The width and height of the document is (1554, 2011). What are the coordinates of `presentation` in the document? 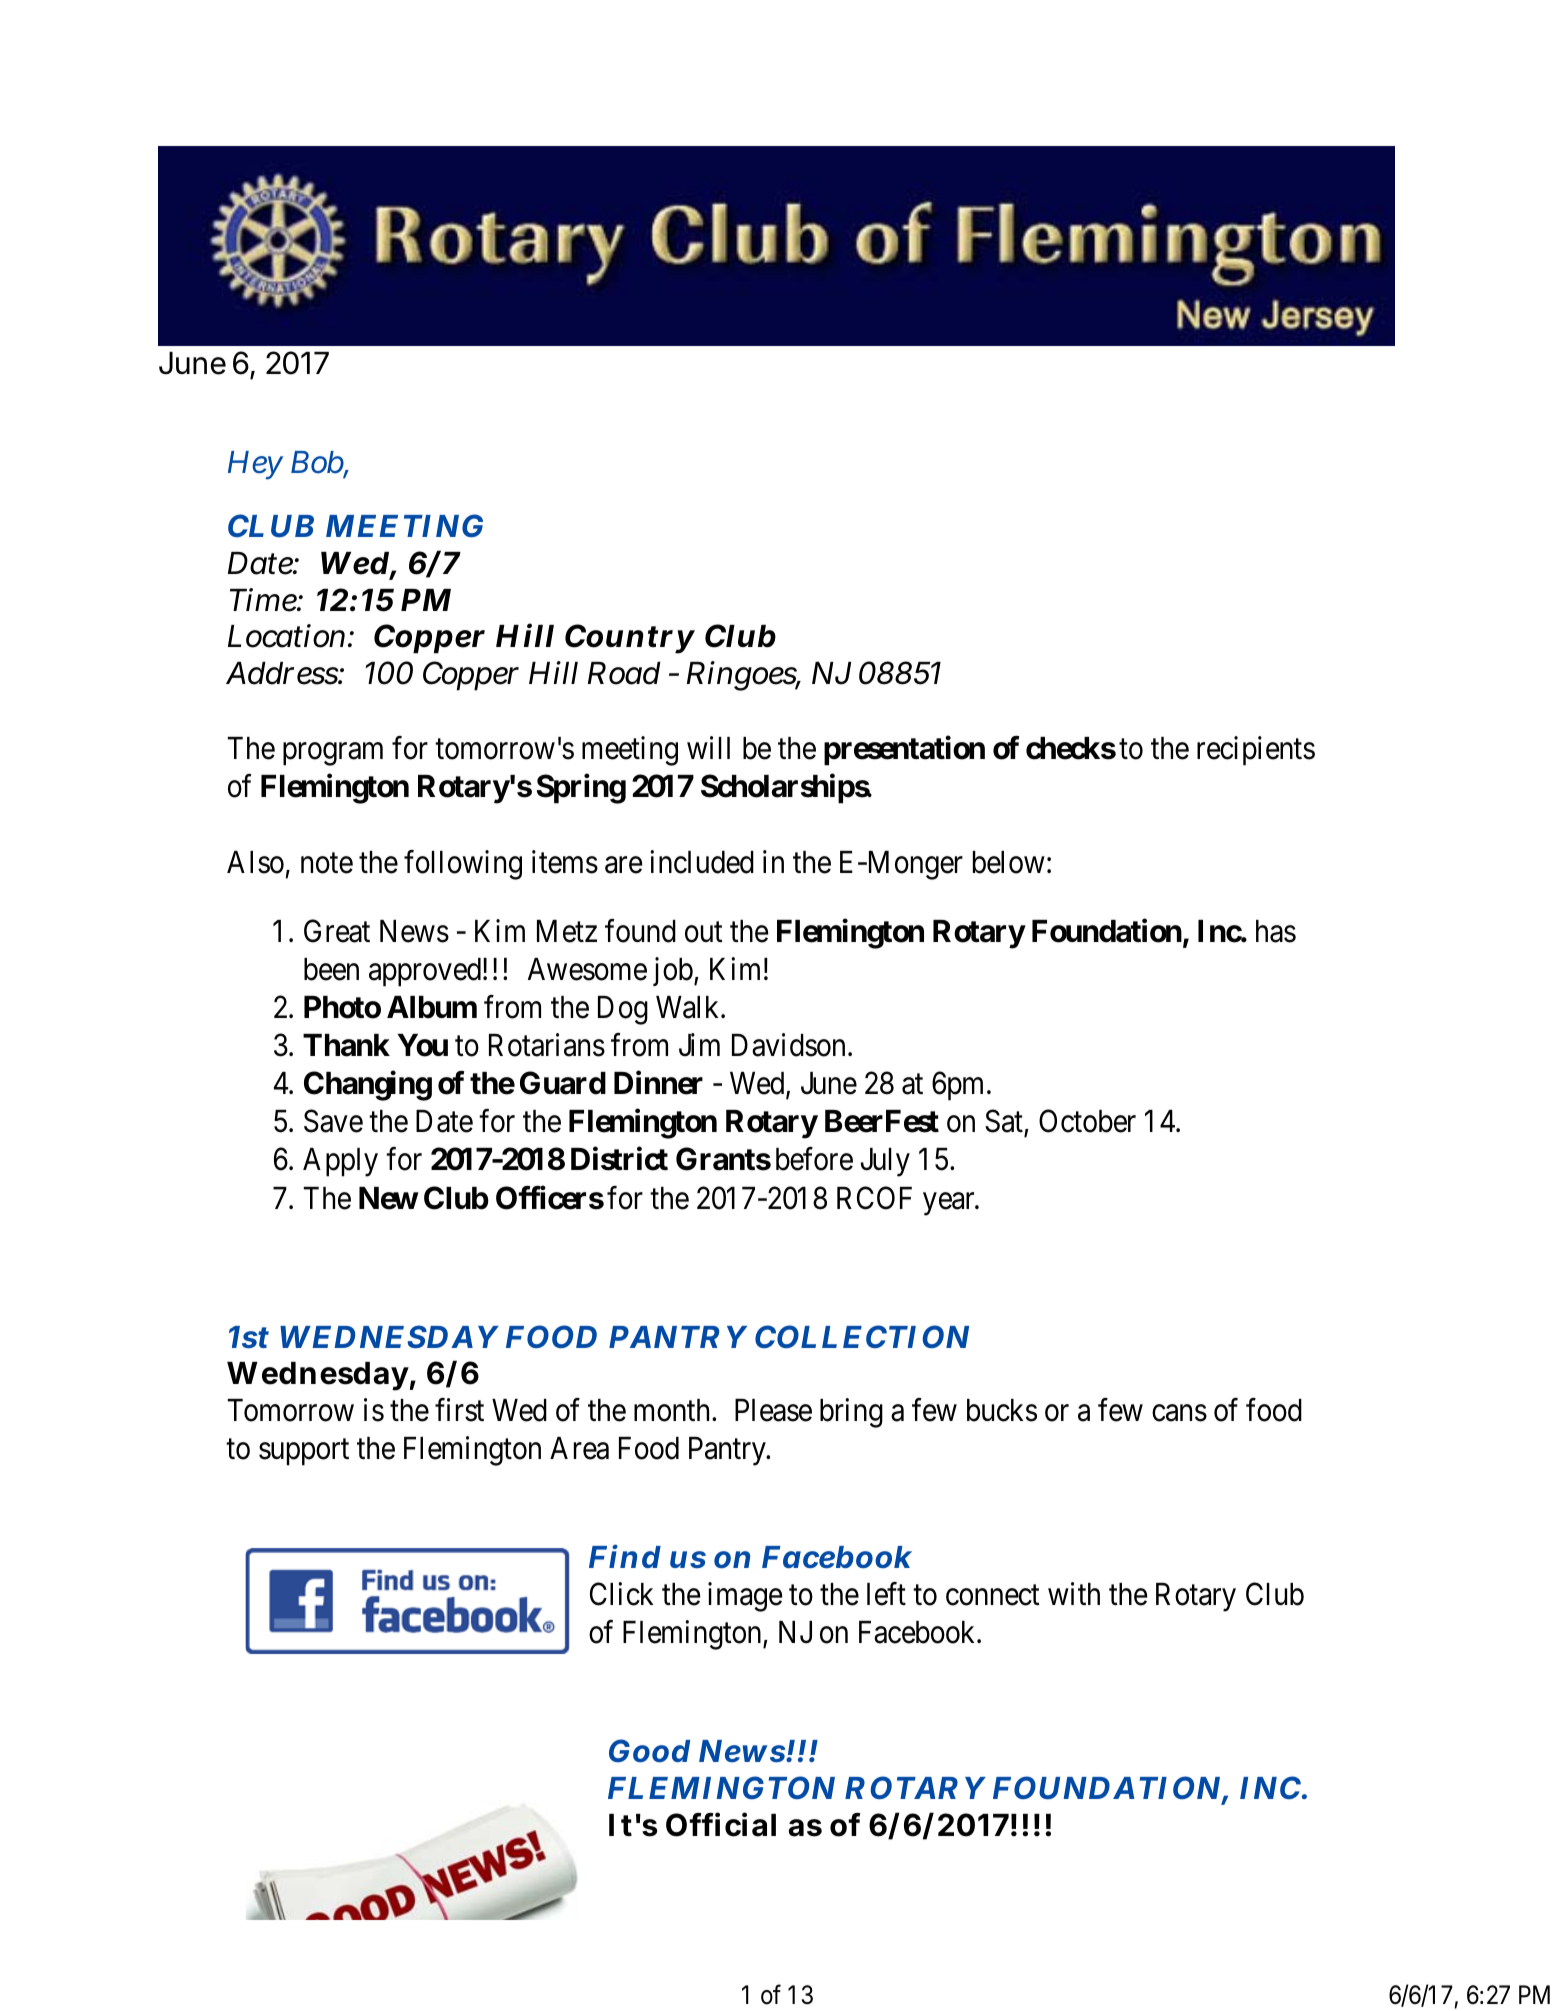 It's located at (904, 751).
